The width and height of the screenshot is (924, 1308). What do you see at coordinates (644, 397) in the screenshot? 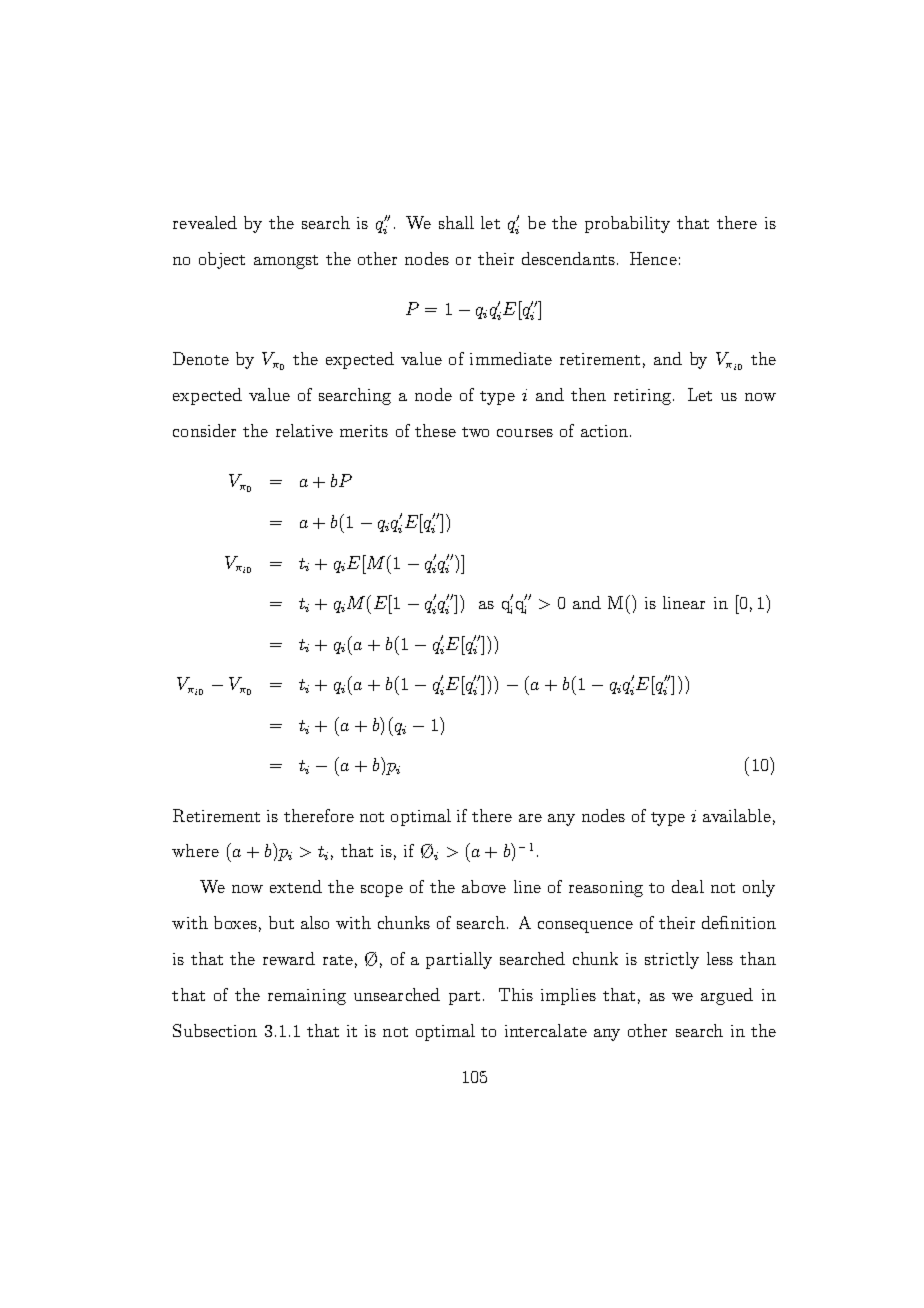
I see `retiring` at bounding box center [644, 397].
